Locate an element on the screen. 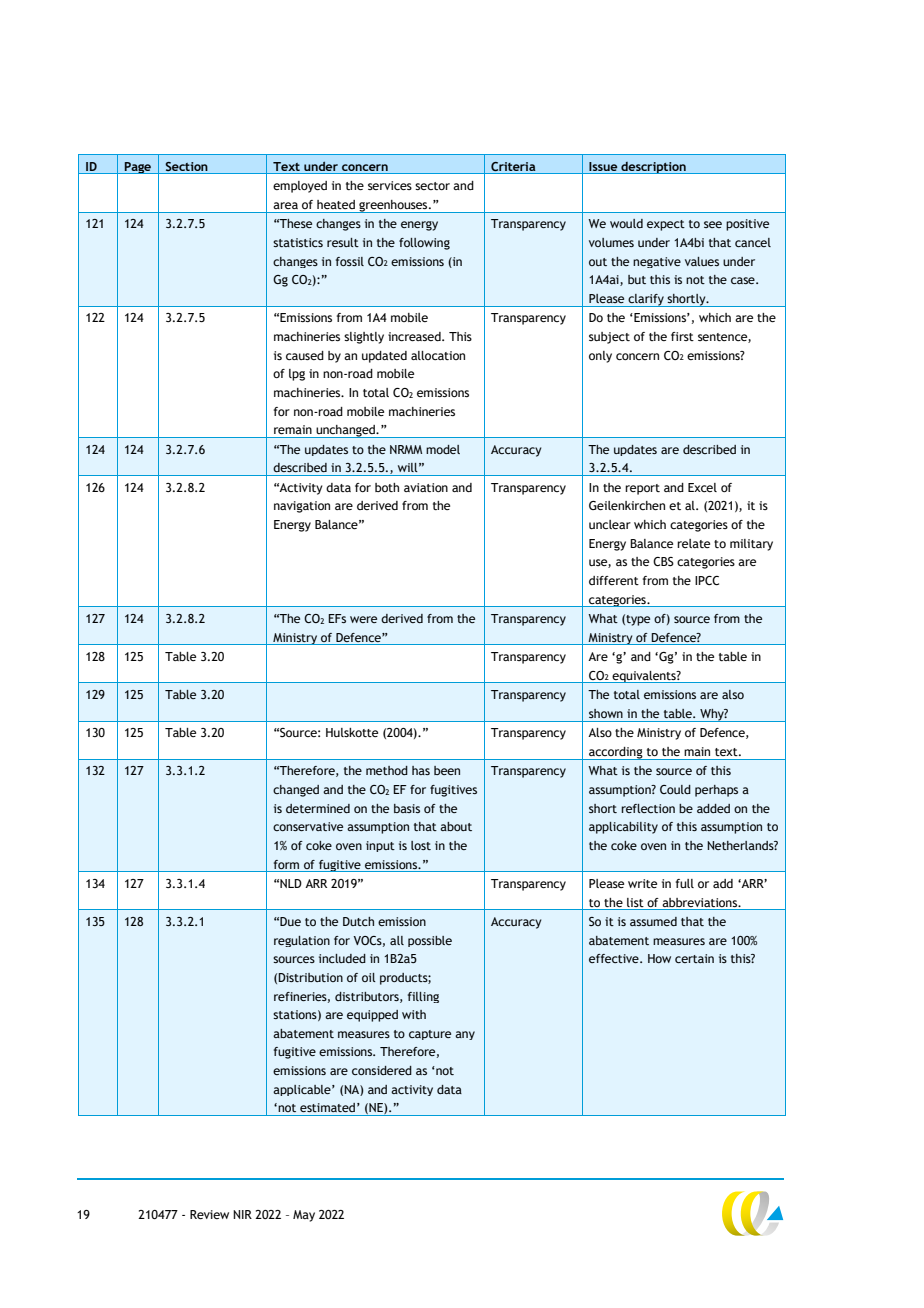 The height and width of the screenshot is (1308, 924). were is located at coordinates (363, 619).
